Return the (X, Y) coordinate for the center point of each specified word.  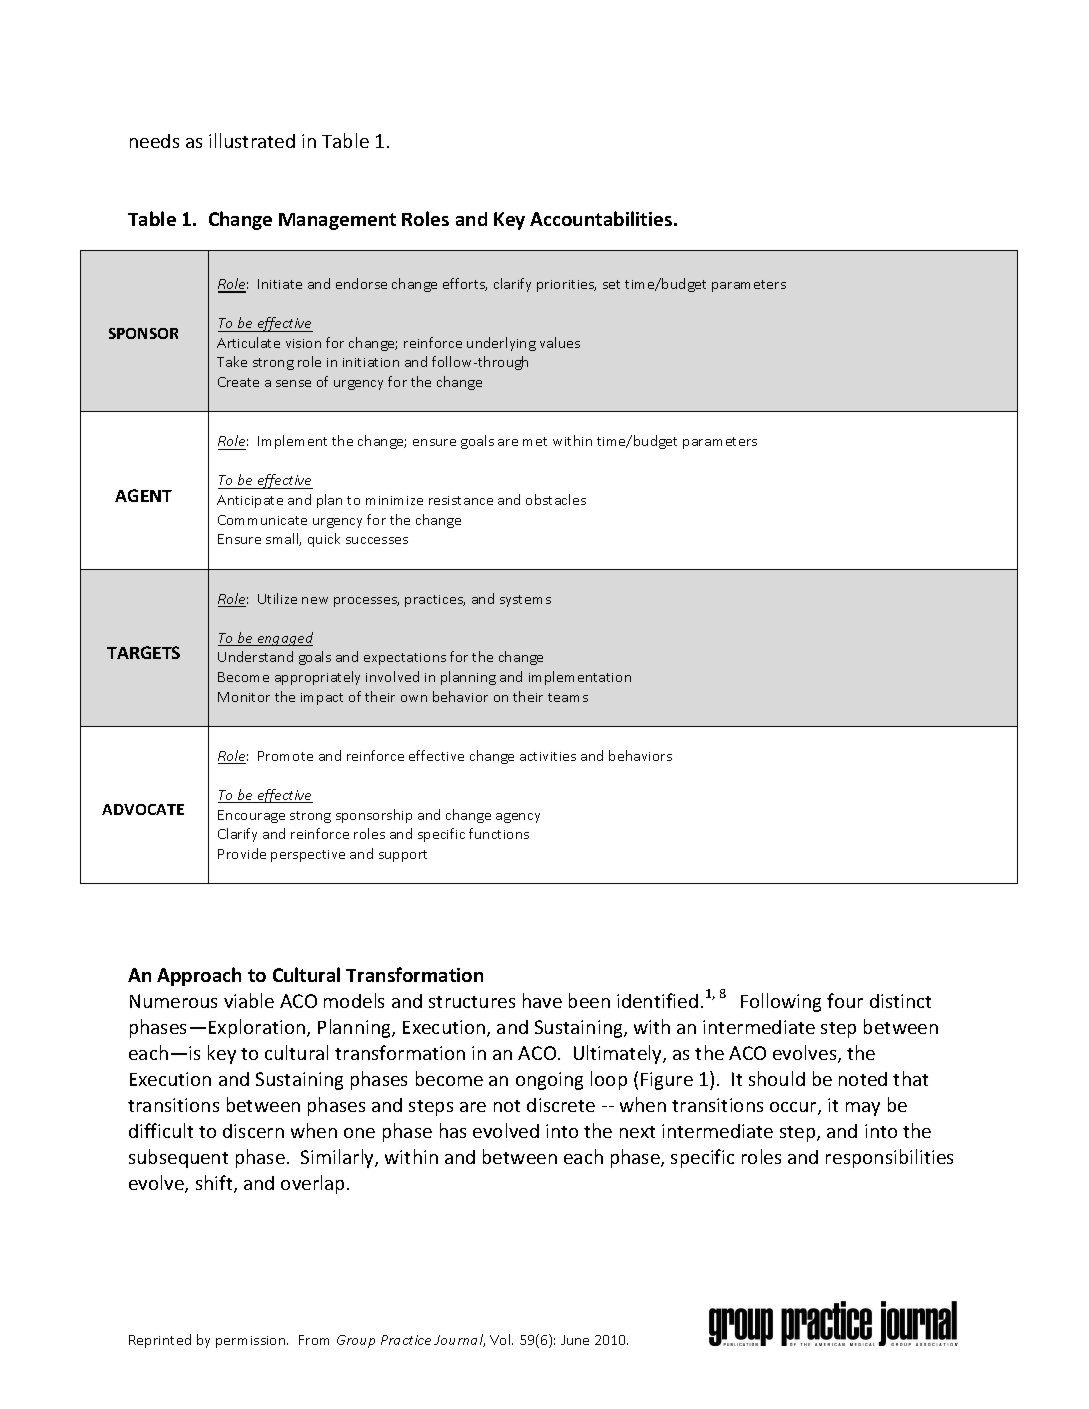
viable (249, 1000)
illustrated (252, 140)
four (845, 1000)
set (611, 284)
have (542, 1000)
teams (568, 697)
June (575, 1340)
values (560, 342)
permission (252, 1342)
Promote (285, 756)
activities (548, 756)
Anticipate (250, 501)
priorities (566, 286)
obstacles (556, 499)
